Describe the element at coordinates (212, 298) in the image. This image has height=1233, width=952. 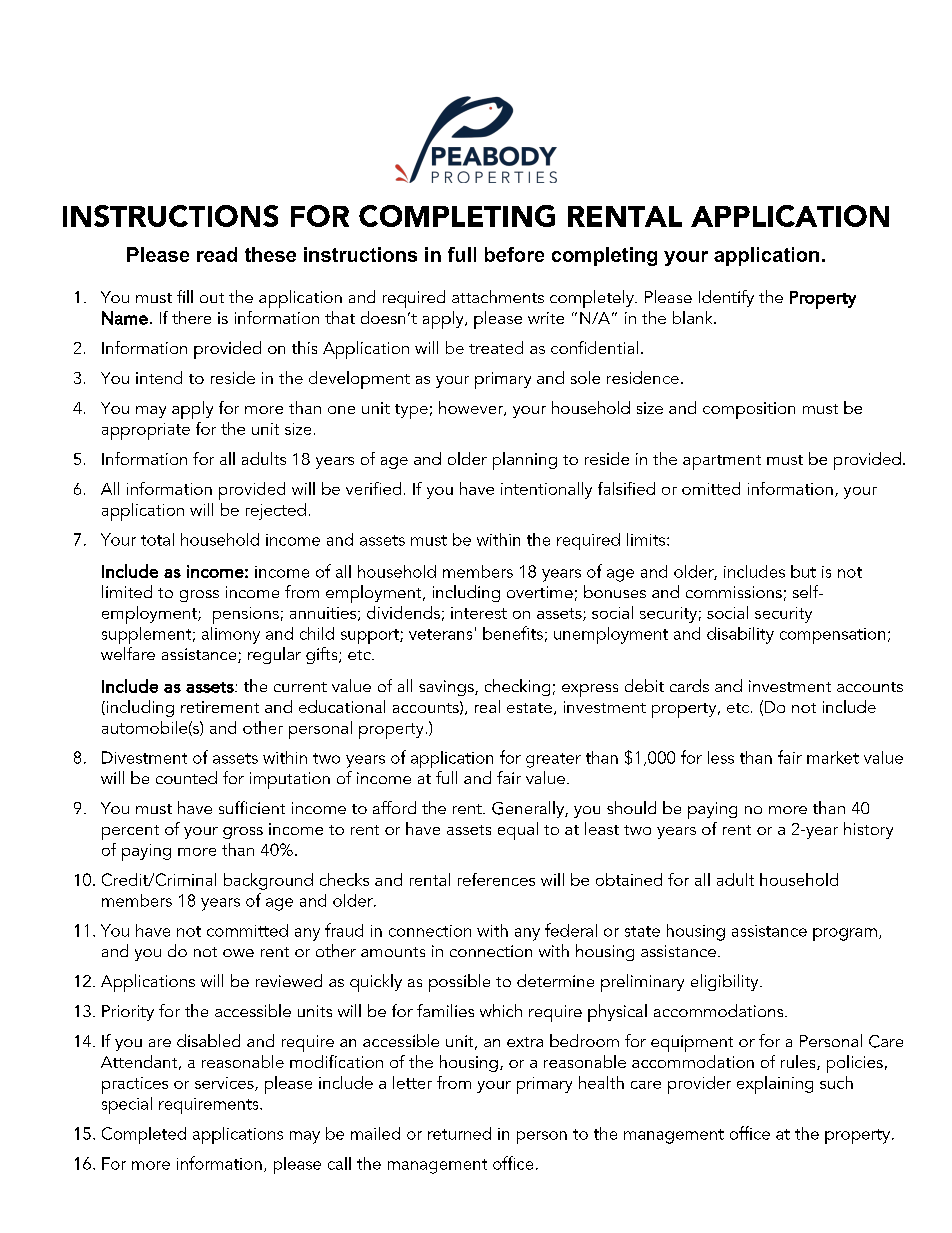
I see `out` at that location.
